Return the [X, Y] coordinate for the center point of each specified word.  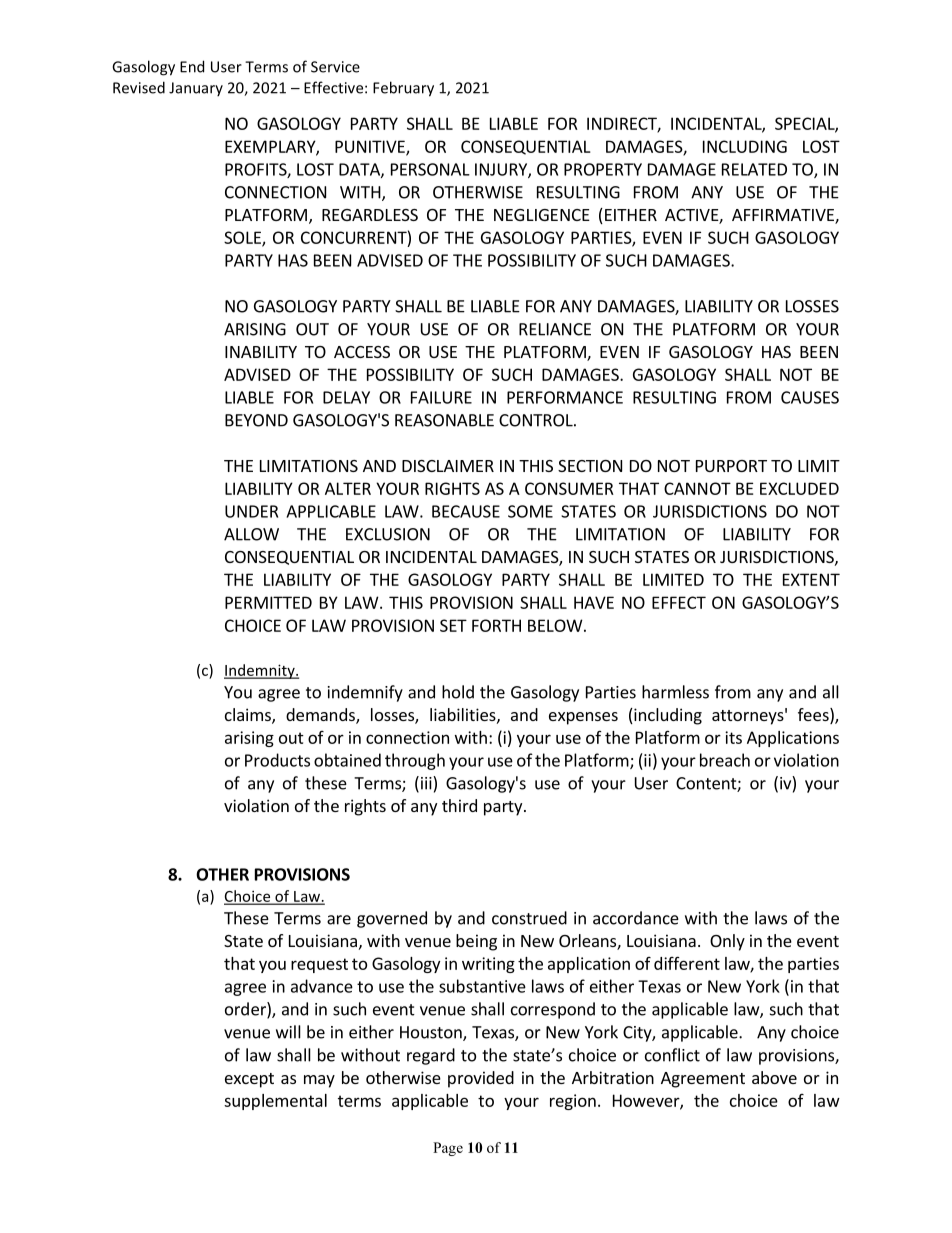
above [774, 1077]
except [249, 1080]
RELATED [754, 169]
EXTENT [811, 579]
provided [481, 1079]
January [196, 89]
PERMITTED [268, 602]
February [403, 89]
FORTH [496, 625]
